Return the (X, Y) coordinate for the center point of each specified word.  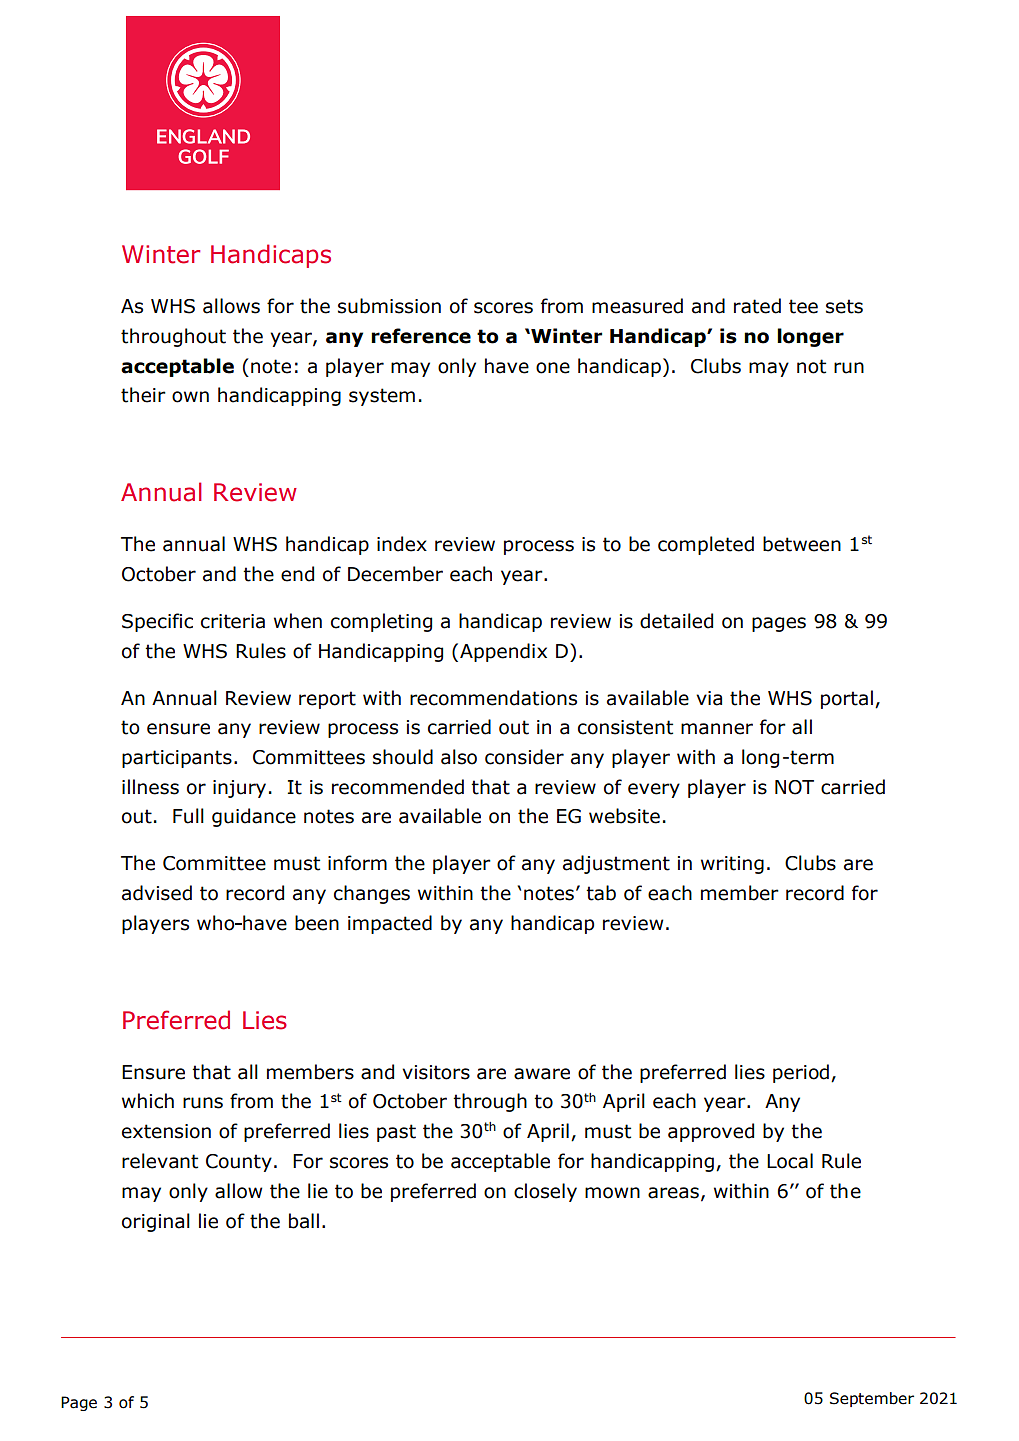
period (802, 1073)
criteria (233, 621)
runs (203, 1103)
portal (847, 699)
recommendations (493, 698)
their (143, 395)
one (553, 368)
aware (542, 1074)
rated (757, 306)
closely (545, 1192)
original (156, 1222)
